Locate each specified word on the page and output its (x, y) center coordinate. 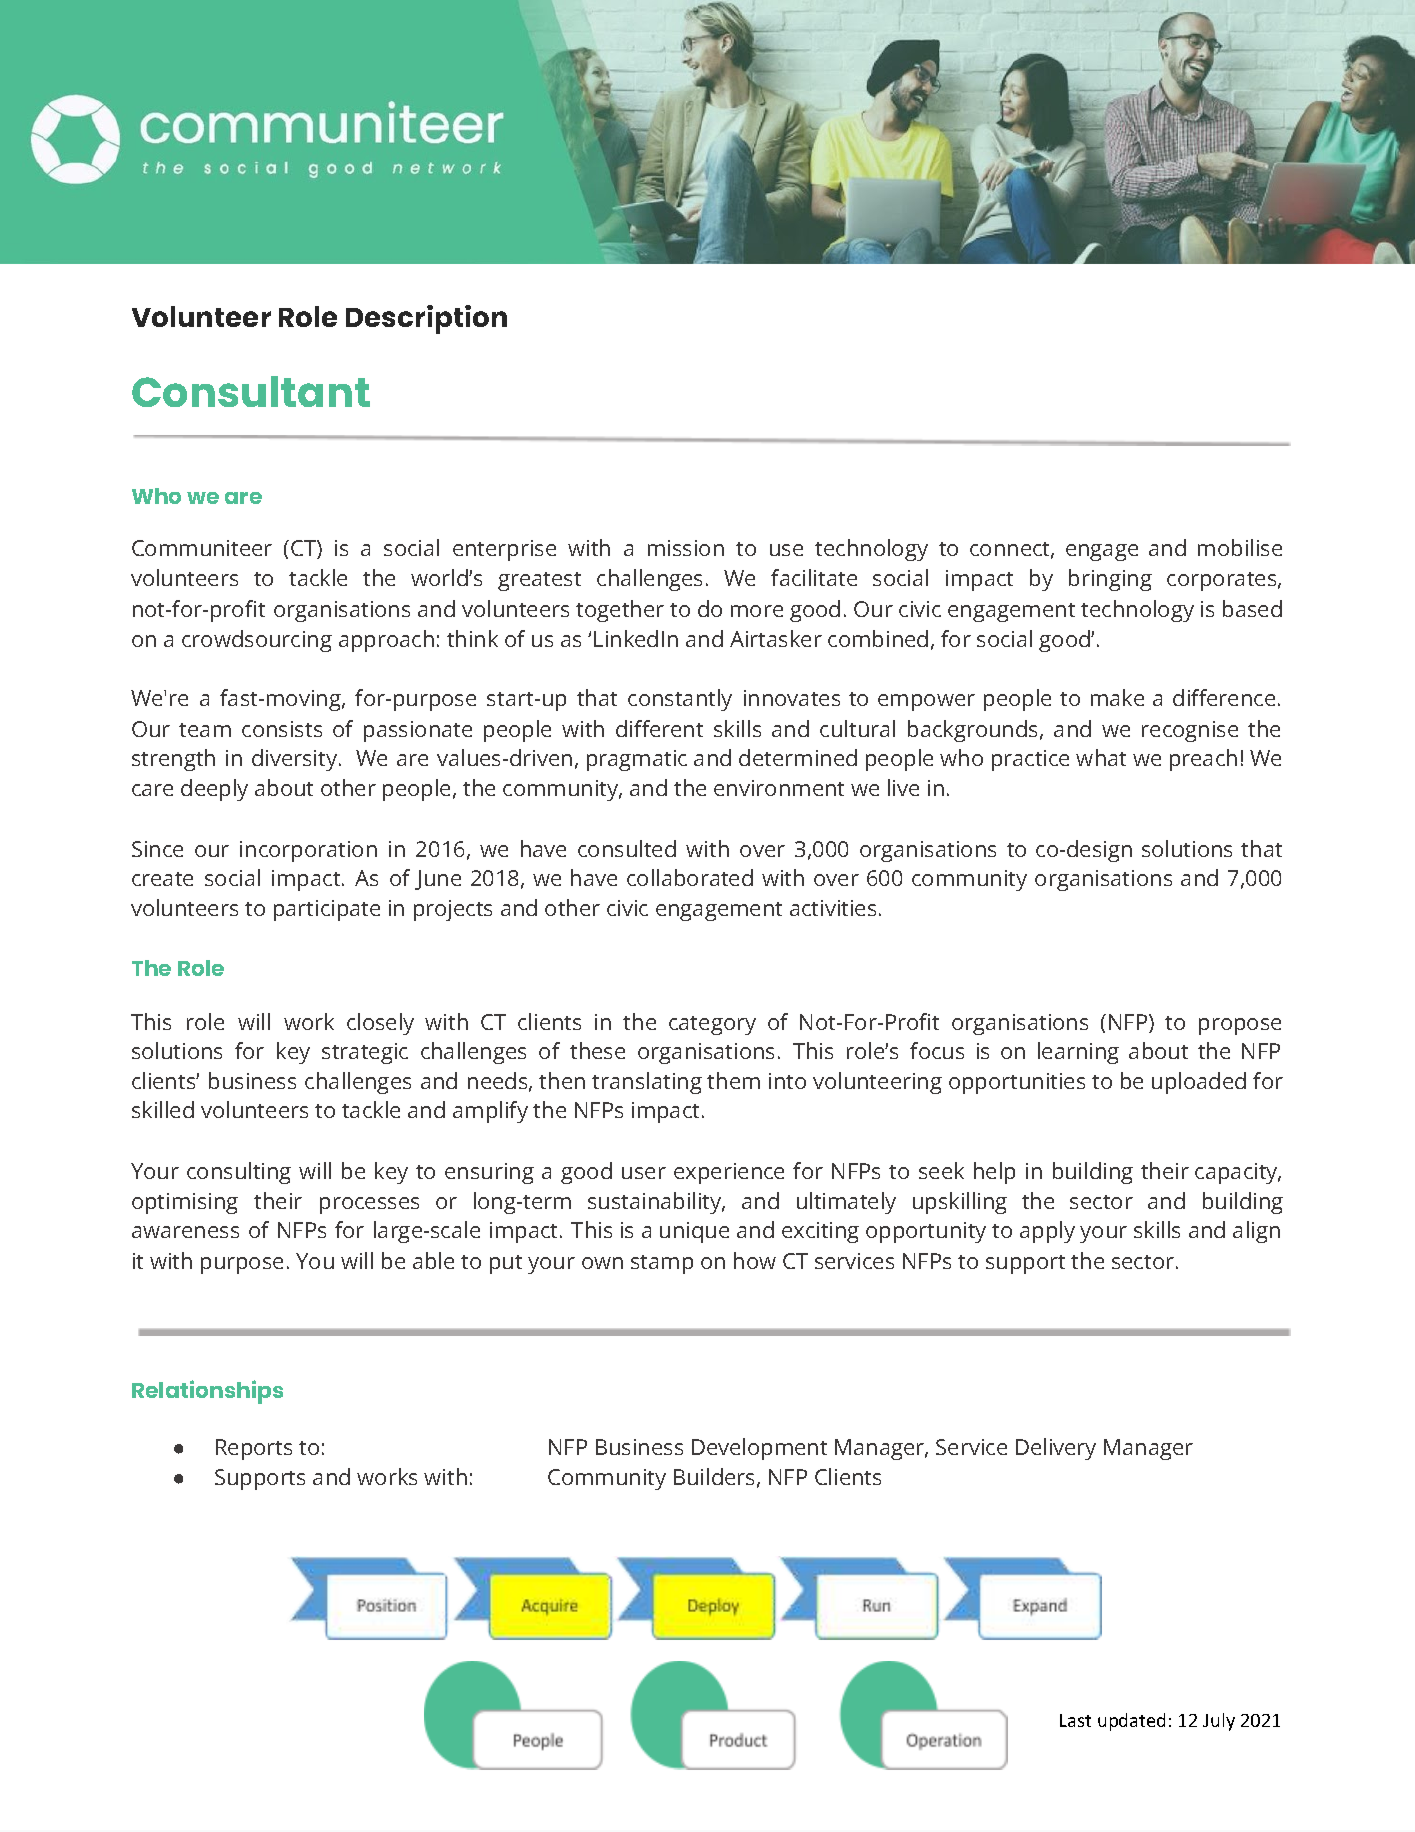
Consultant (251, 391)
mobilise (1240, 547)
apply (1047, 1232)
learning (1078, 1053)
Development (759, 1449)
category (712, 1025)
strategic (365, 1053)
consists (282, 729)
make (1117, 697)
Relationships (207, 1392)
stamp (662, 1264)
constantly (680, 700)
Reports (254, 1449)
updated (1131, 1722)
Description (426, 319)
